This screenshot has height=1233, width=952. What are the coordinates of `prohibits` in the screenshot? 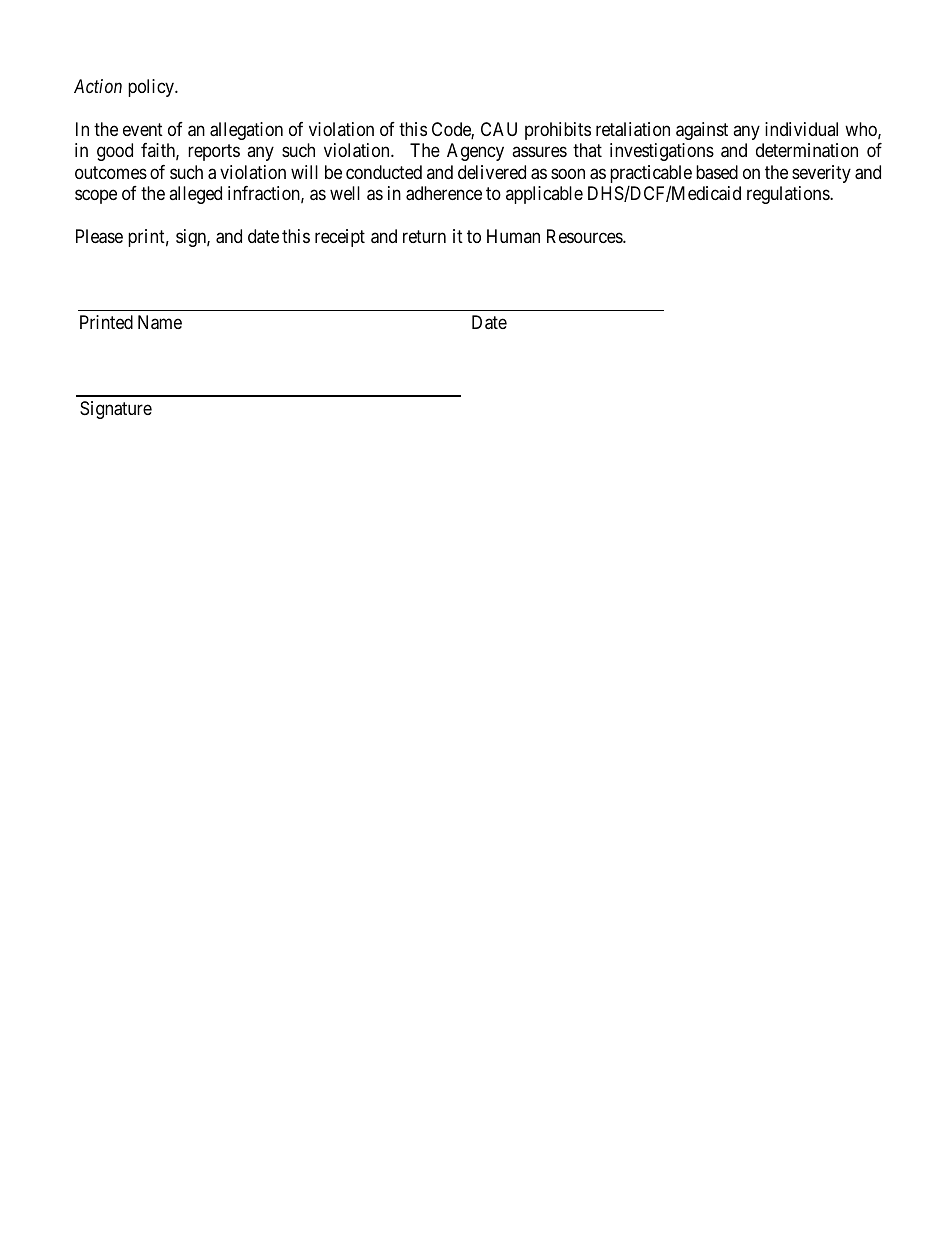 It's located at (558, 131).
